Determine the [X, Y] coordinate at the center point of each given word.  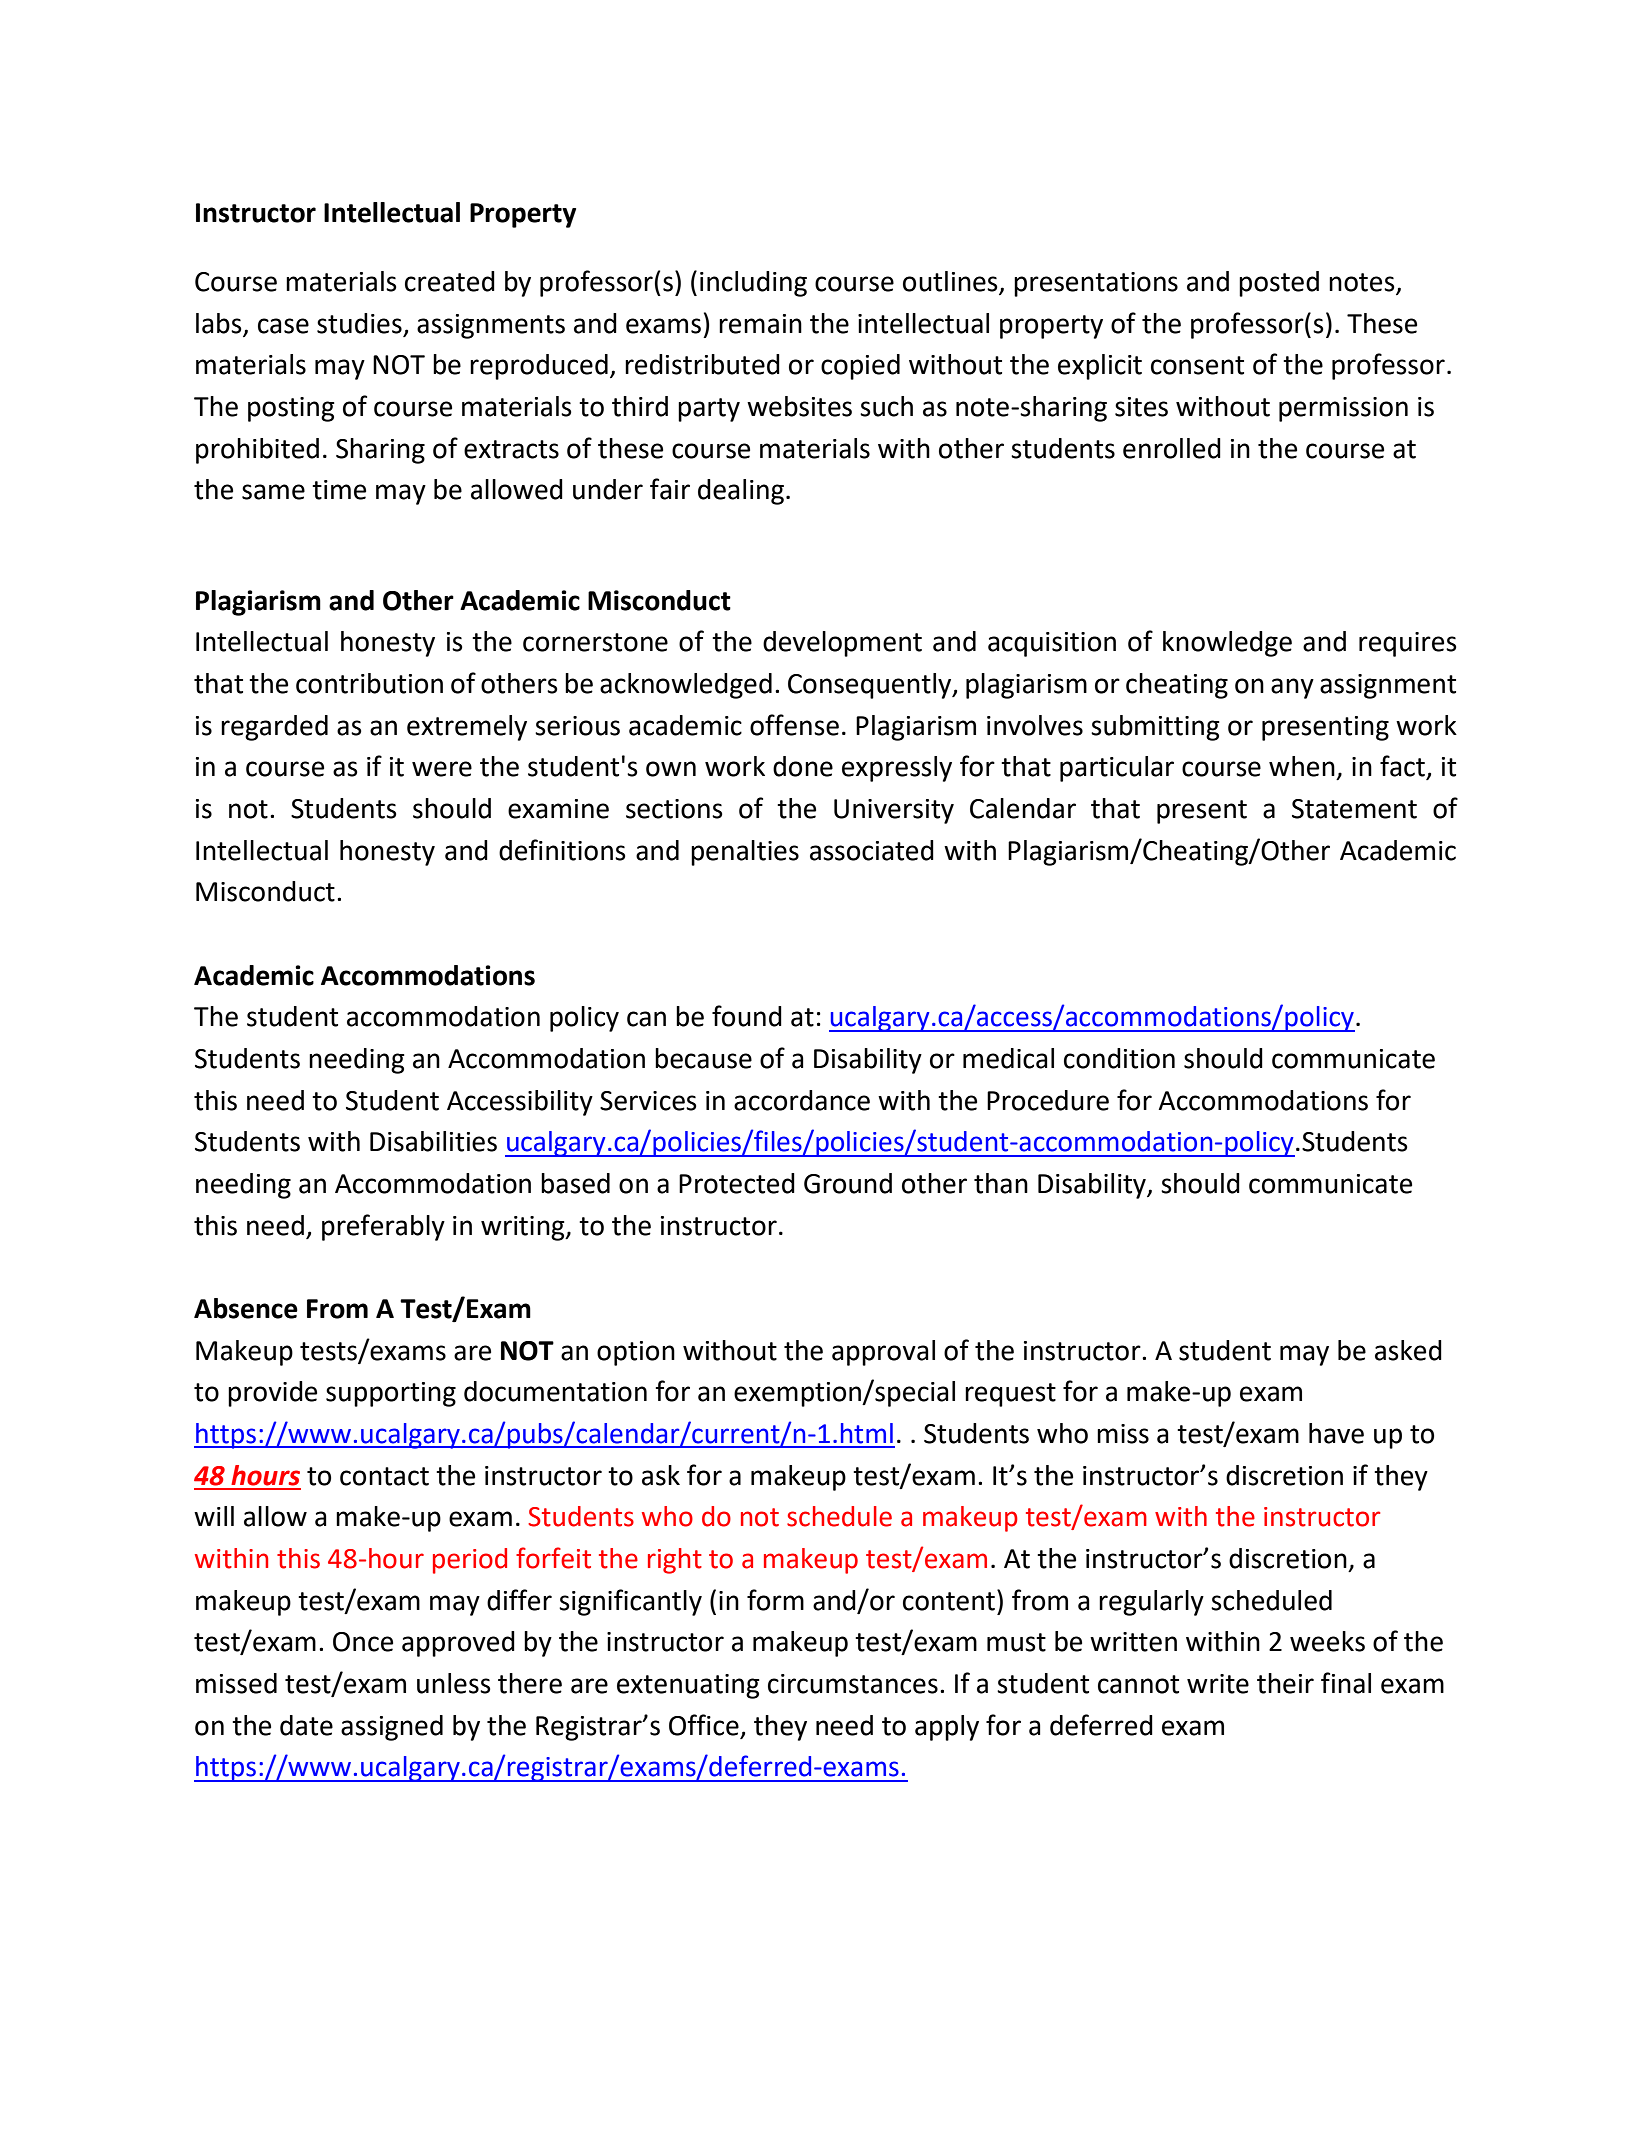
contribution [369, 683]
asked [1408, 1350]
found [747, 1016]
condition [1119, 1058]
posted [1279, 284]
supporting [391, 1394]
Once [363, 1642]
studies [360, 324]
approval [883, 1353]
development [842, 644]
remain [760, 324]
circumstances [853, 1684]
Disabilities [433, 1141]
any [1292, 688]
